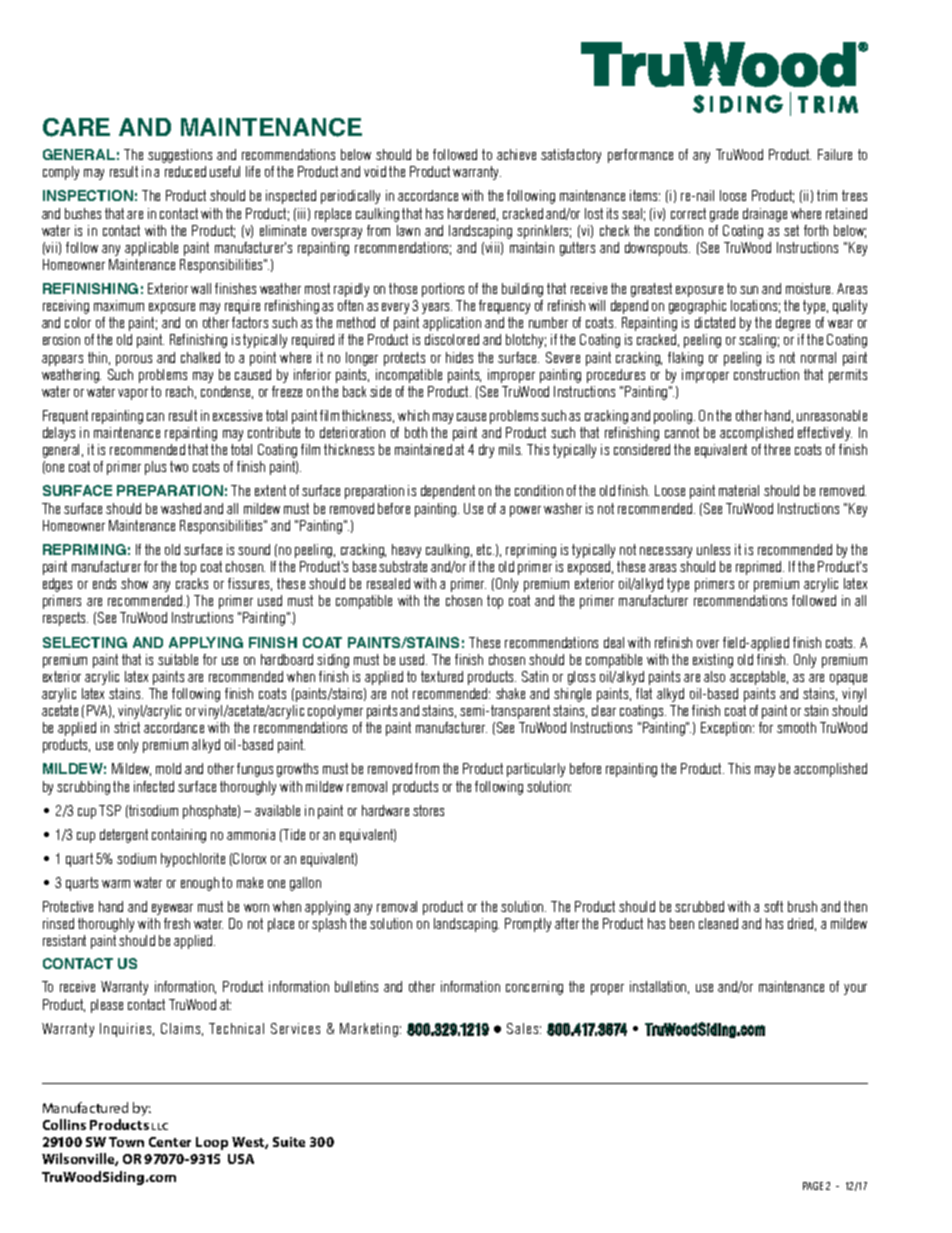 The height and width of the screenshot is (1233, 952). I want to click on Center, so click(170, 1142).
